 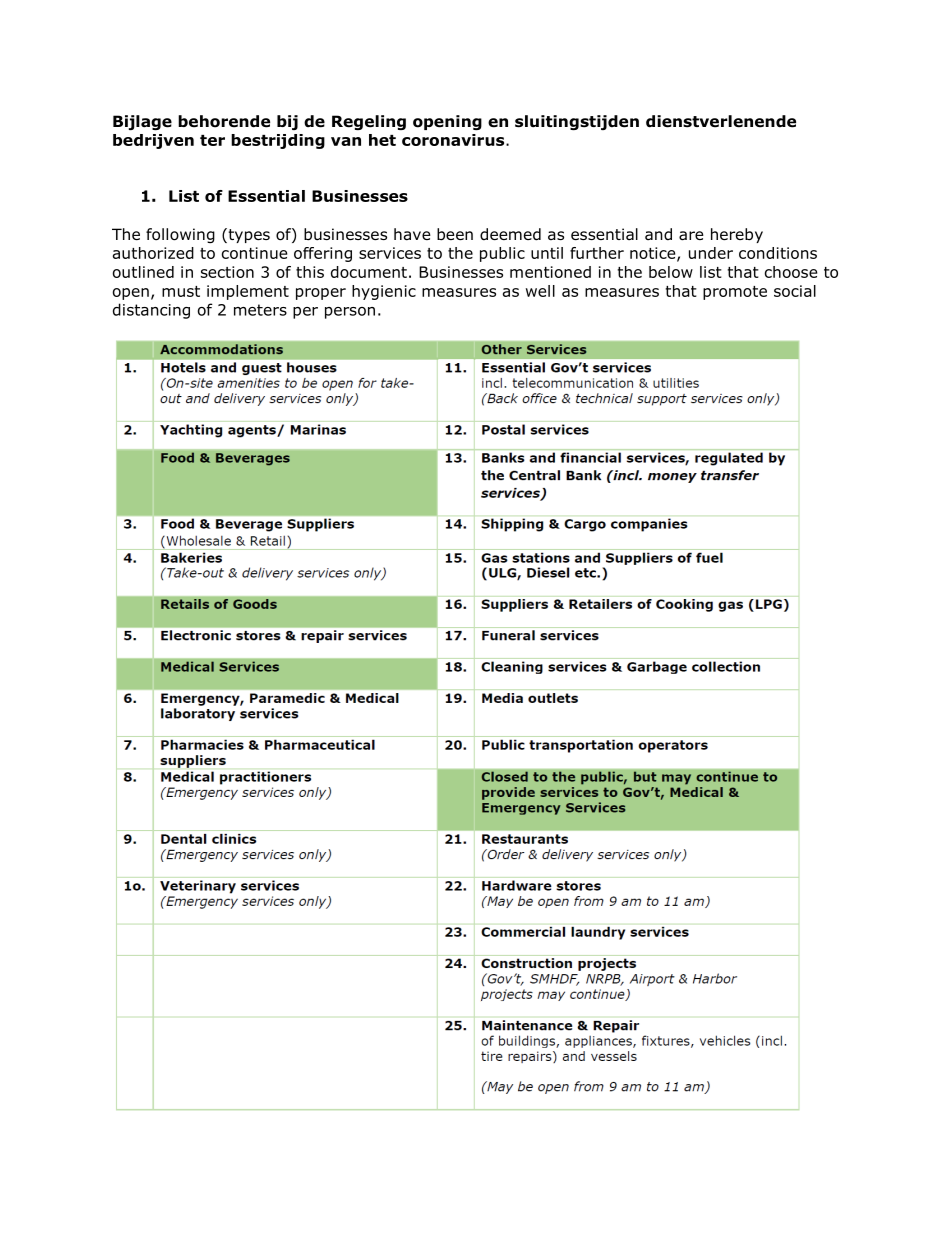 What do you see at coordinates (346, 141) in the image?
I see `van` at bounding box center [346, 141].
